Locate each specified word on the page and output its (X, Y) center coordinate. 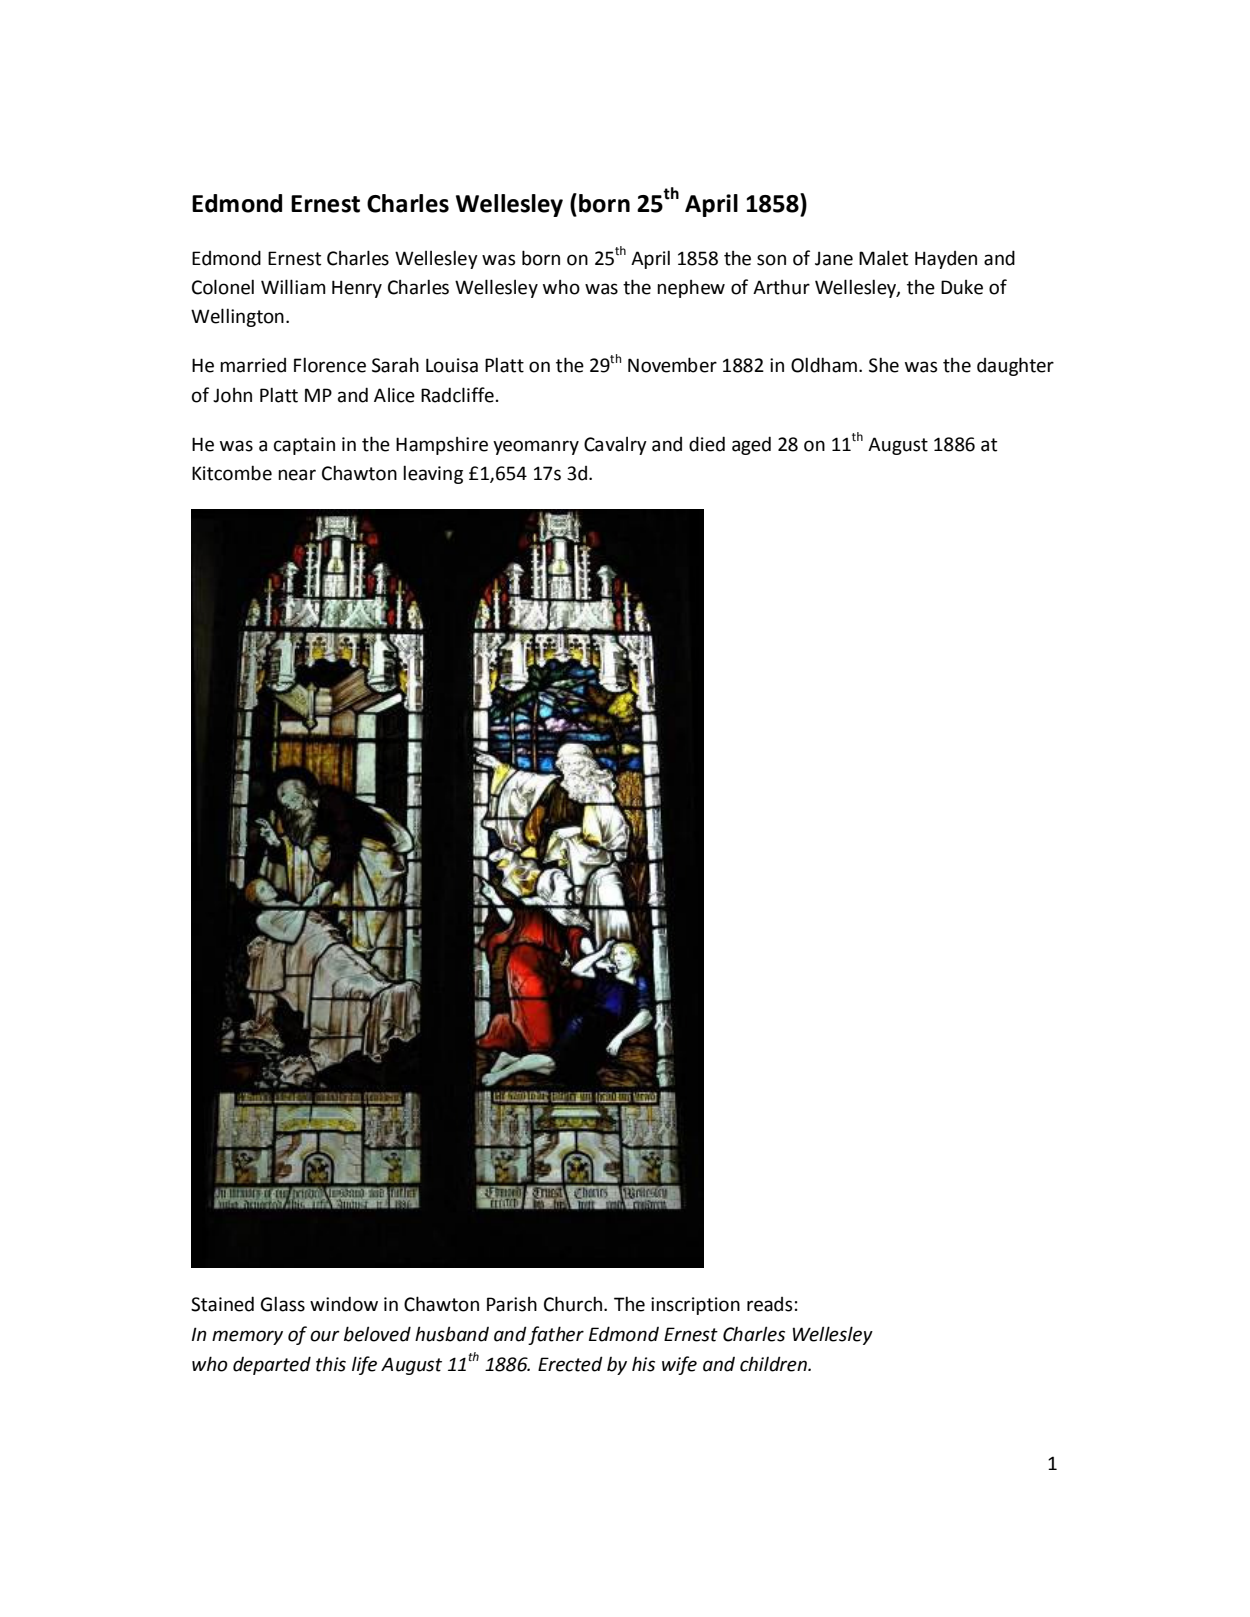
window (344, 1304)
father (556, 1335)
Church (574, 1304)
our (325, 1336)
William (293, 287)
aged (751, 445)
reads (770, 1304)
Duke (962, 287)
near (297, 475)
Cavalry (615, 446)
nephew (691, 289)
